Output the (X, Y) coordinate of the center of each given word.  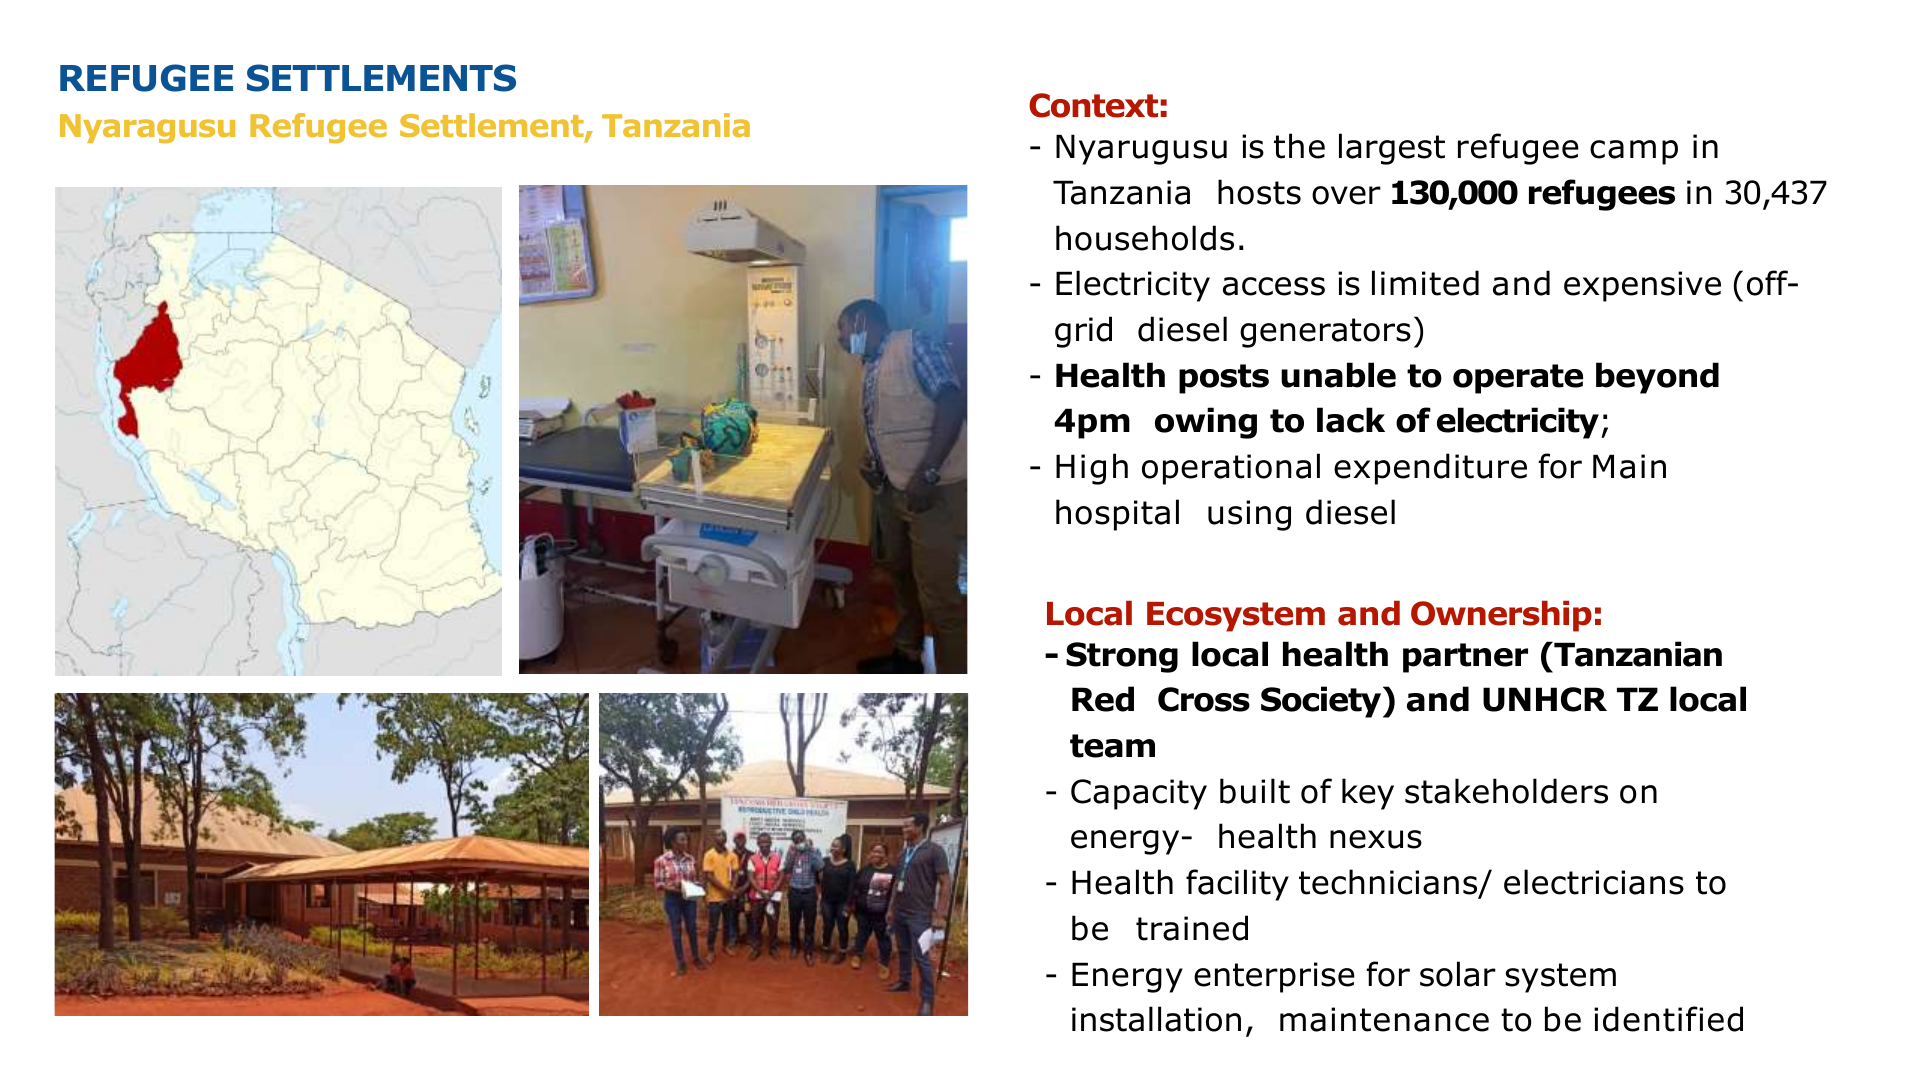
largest (1392, 149)
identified (1668, 1019)
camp (1634, 152)
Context (1093, 105)
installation (1156, 1019)
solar (1458, 974)
